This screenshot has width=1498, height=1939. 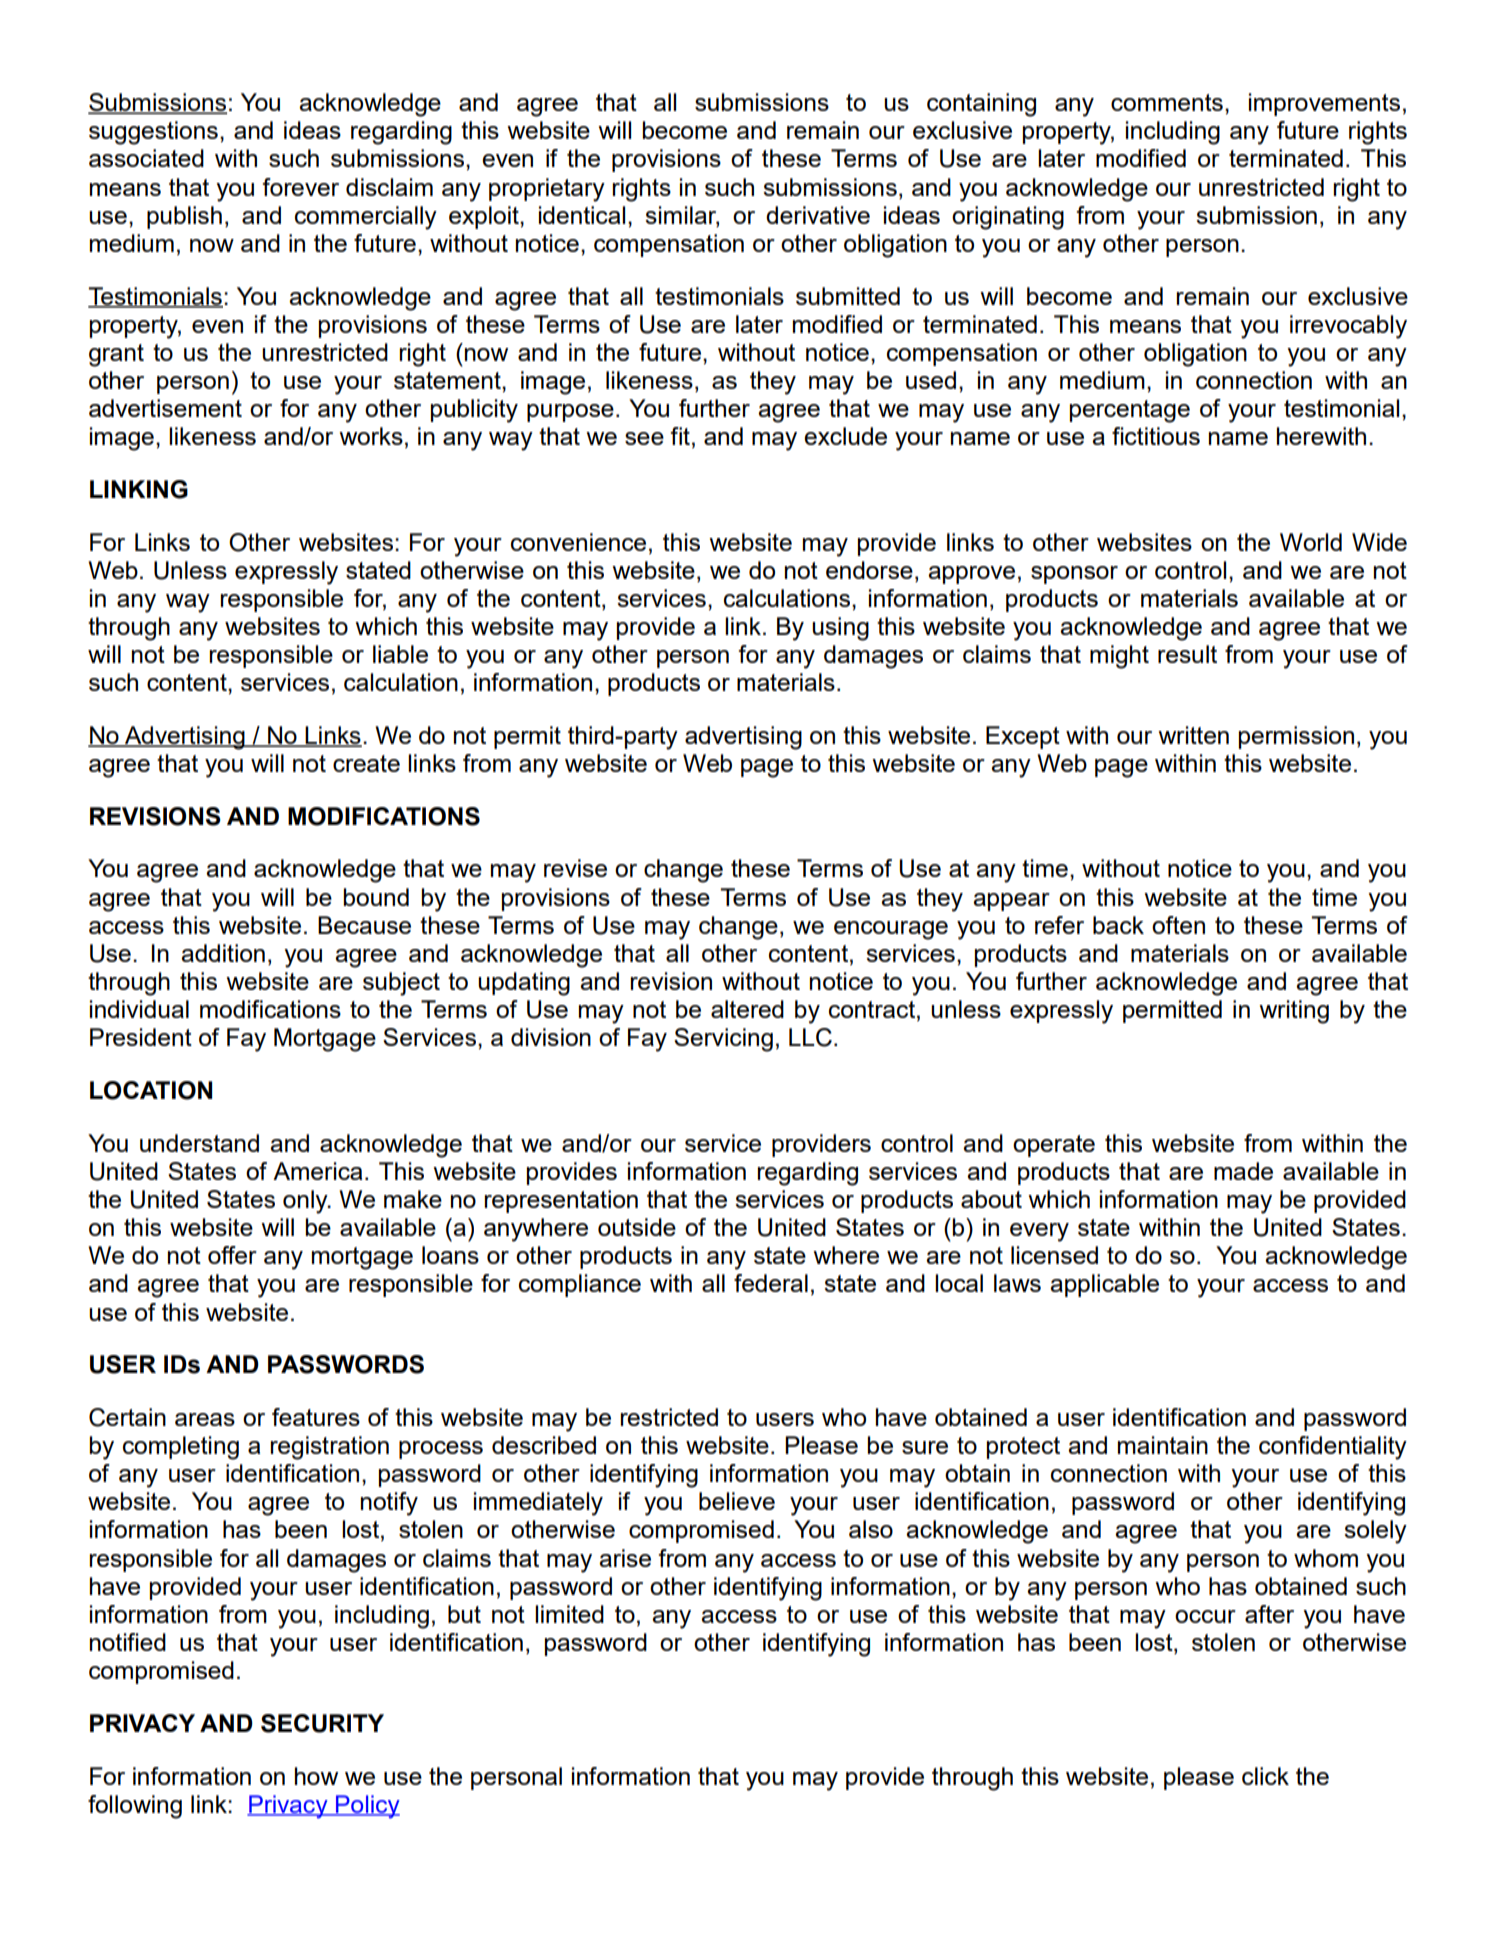 I want to click on made, so click(x=1243, y=1171).
